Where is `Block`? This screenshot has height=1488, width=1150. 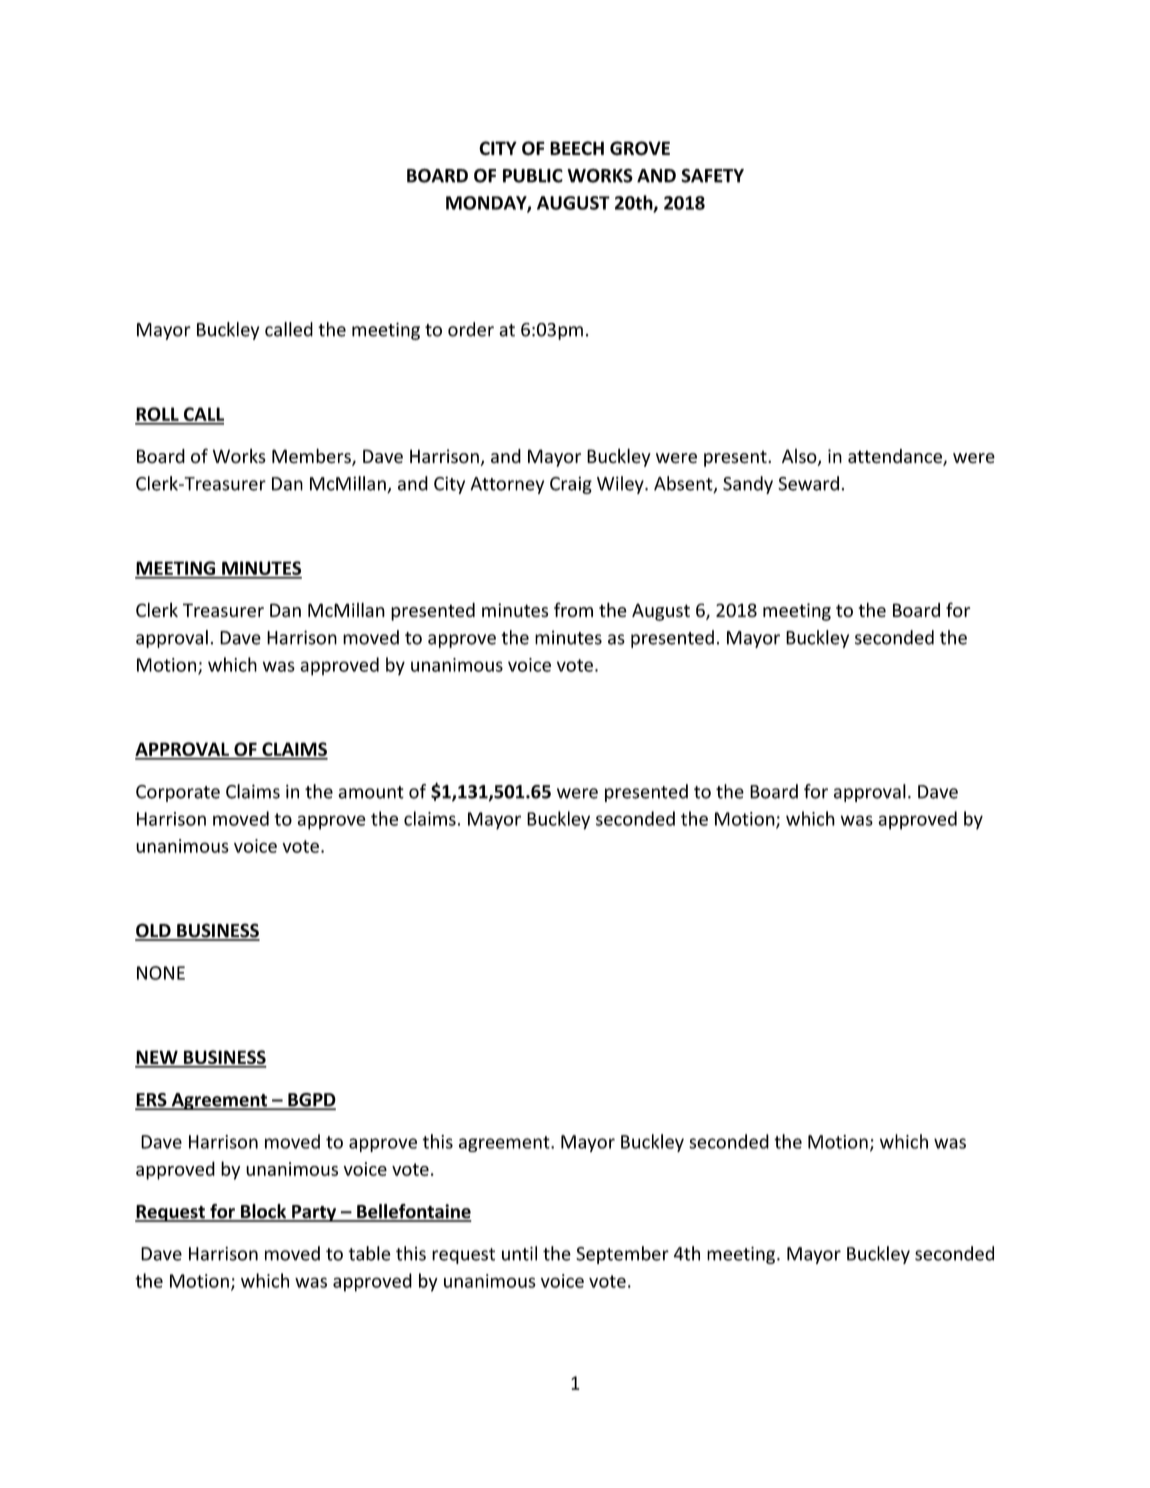 Block is located at coordinates (264, 1212).
